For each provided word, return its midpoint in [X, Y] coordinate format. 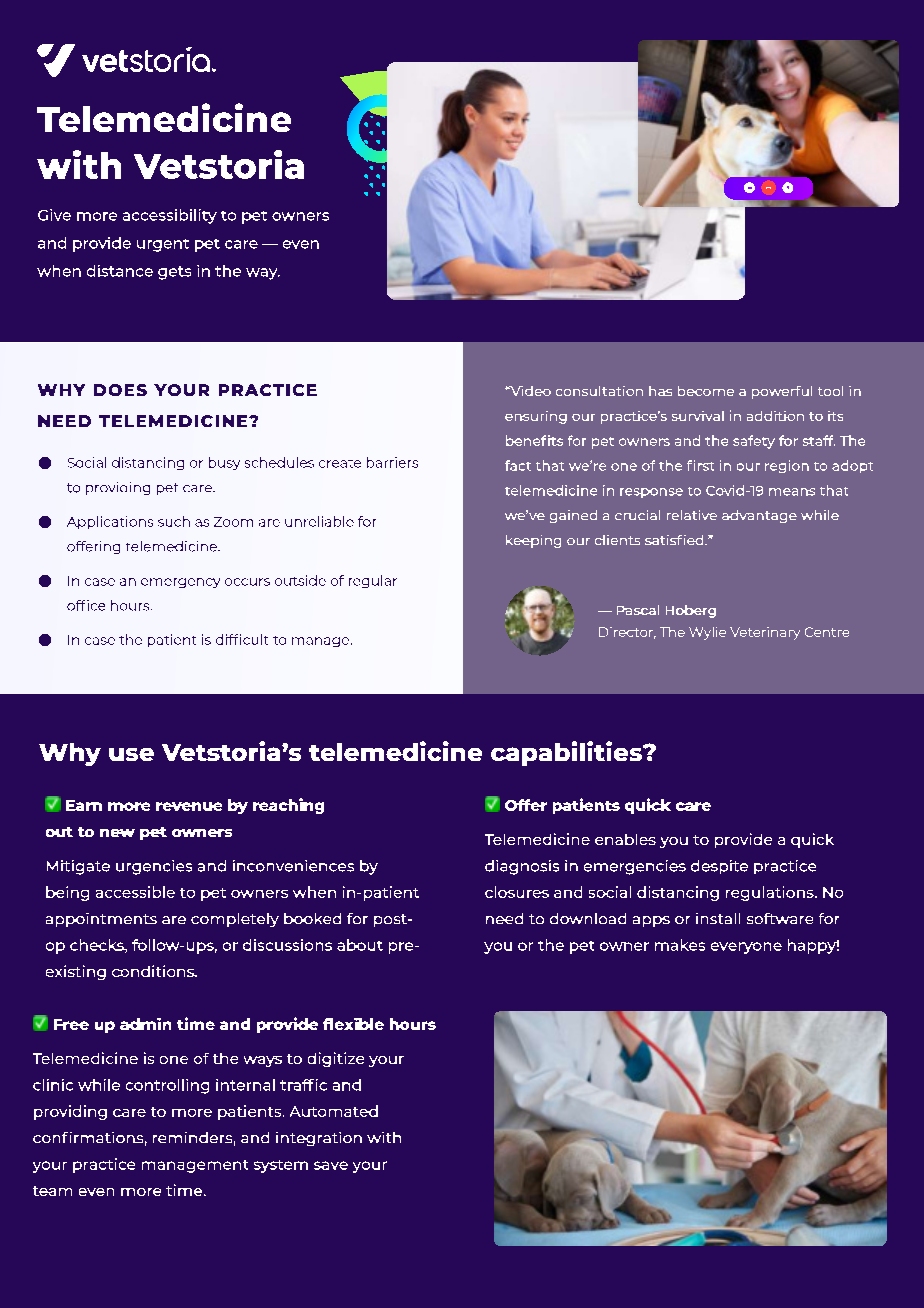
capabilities [567, 753]
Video [529, 391]
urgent [163, 245]
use [131, 754]
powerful [782, 392]
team [52, 1191]
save [331, 1165]
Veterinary [765, 633]
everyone [746, 948]
